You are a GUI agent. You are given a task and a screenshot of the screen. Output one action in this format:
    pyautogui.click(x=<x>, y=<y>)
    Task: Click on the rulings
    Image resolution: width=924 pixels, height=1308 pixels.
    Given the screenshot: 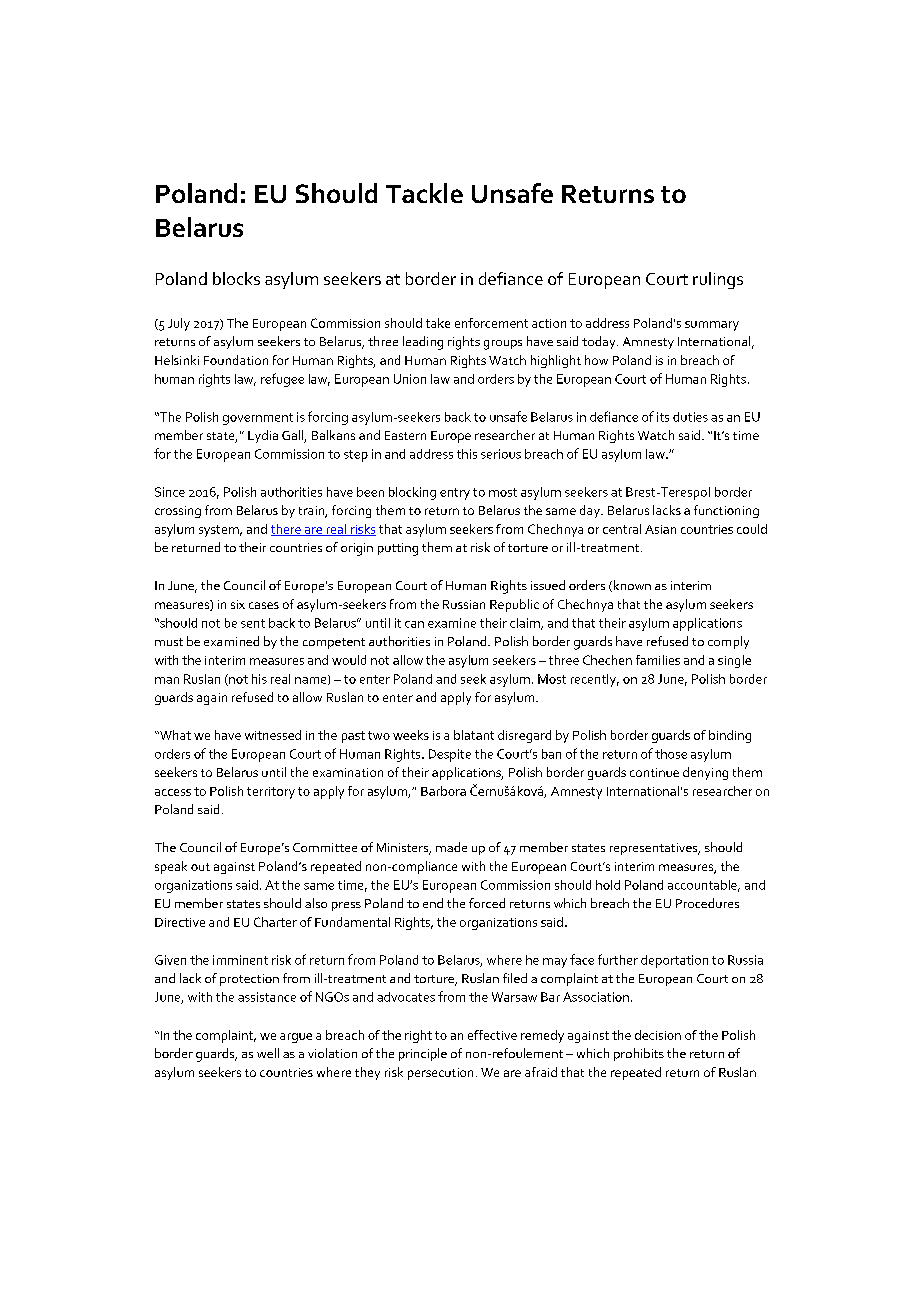 What is the action you would take?
    pyautogui.click(x=718, y=280)
